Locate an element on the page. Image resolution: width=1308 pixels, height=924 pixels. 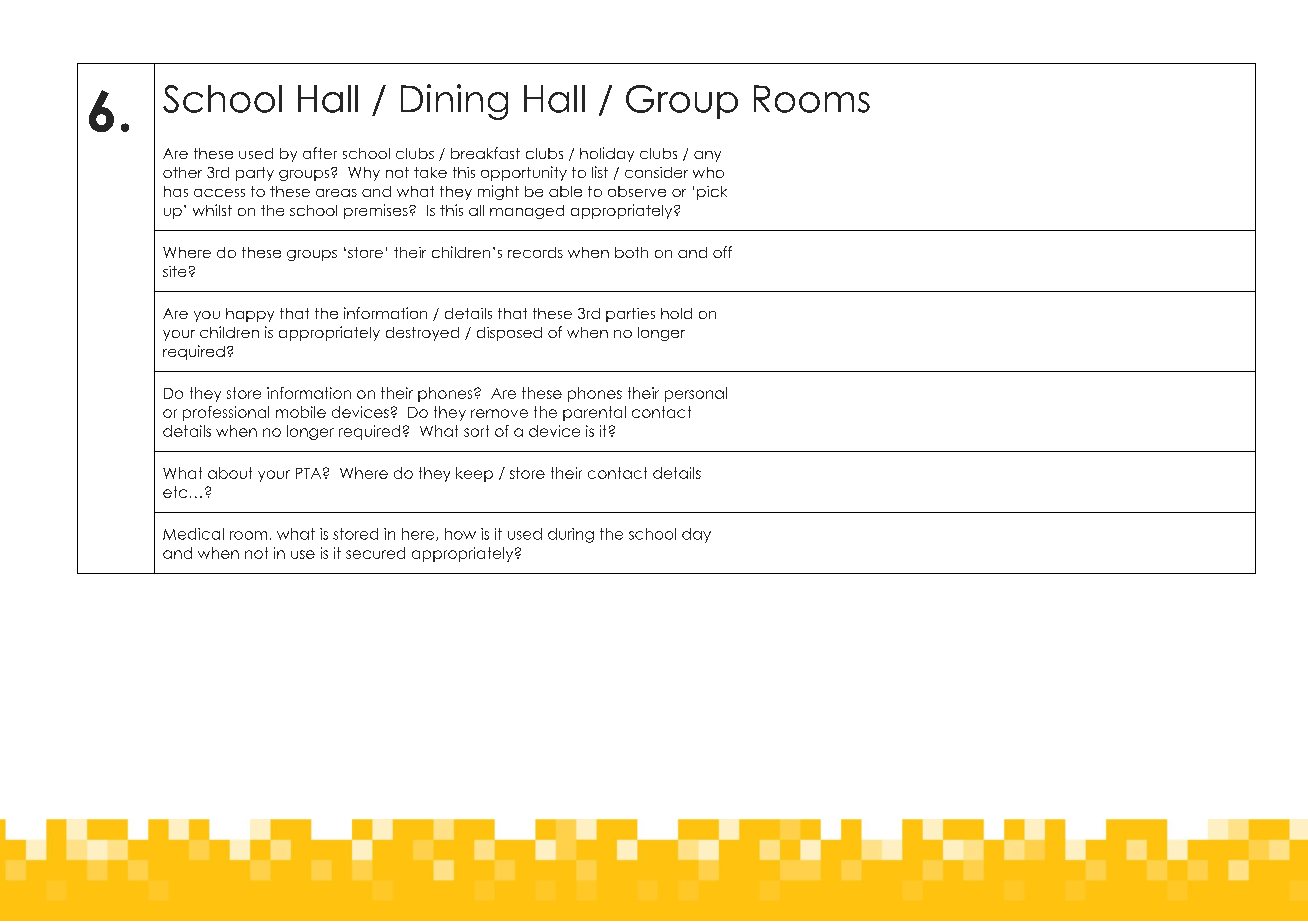
how is located at coordinates (460, 534).
